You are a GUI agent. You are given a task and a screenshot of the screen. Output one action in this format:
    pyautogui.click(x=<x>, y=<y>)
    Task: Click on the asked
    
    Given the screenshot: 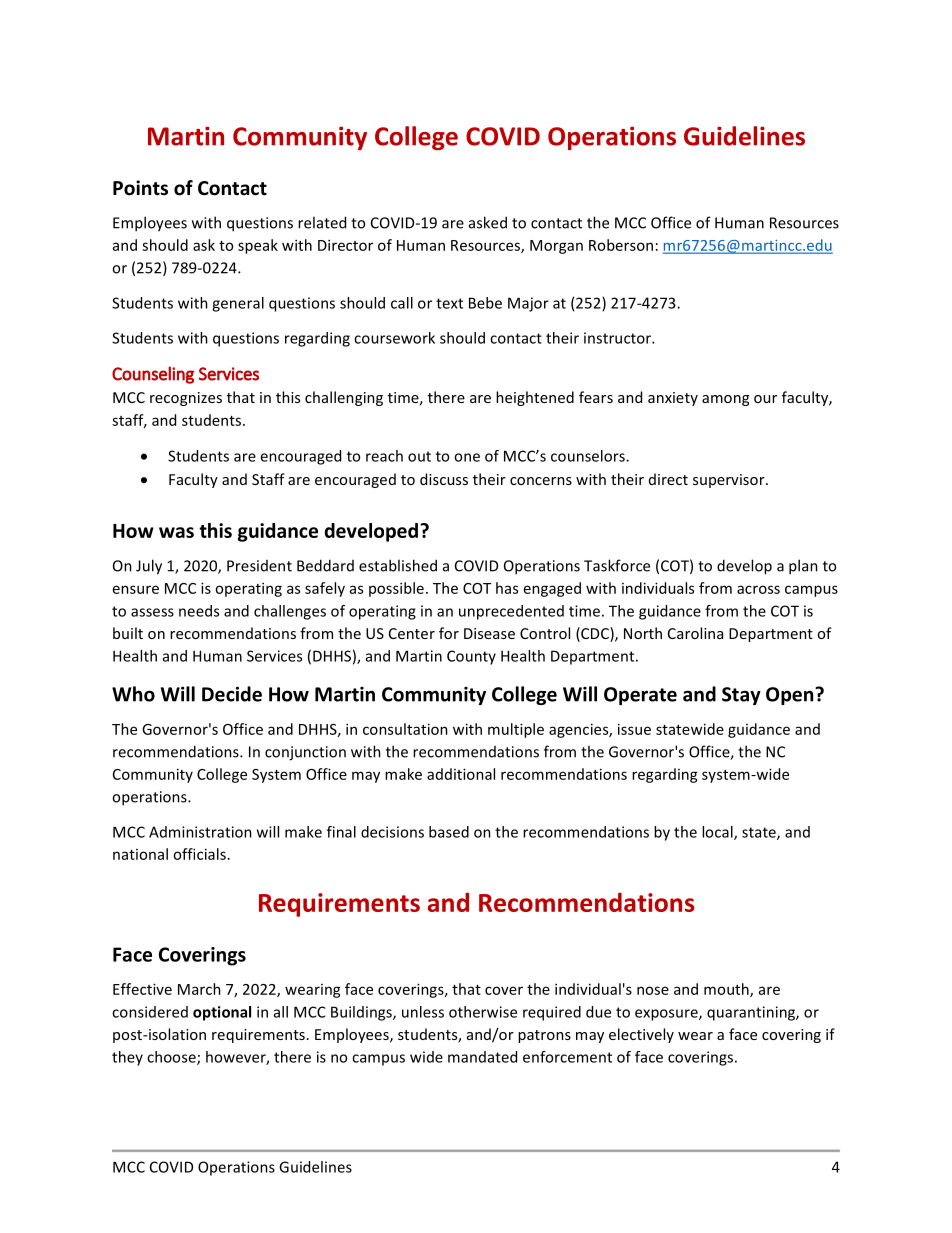 What is the action you would take?
    pyautogui.click(x=488, y=222)
